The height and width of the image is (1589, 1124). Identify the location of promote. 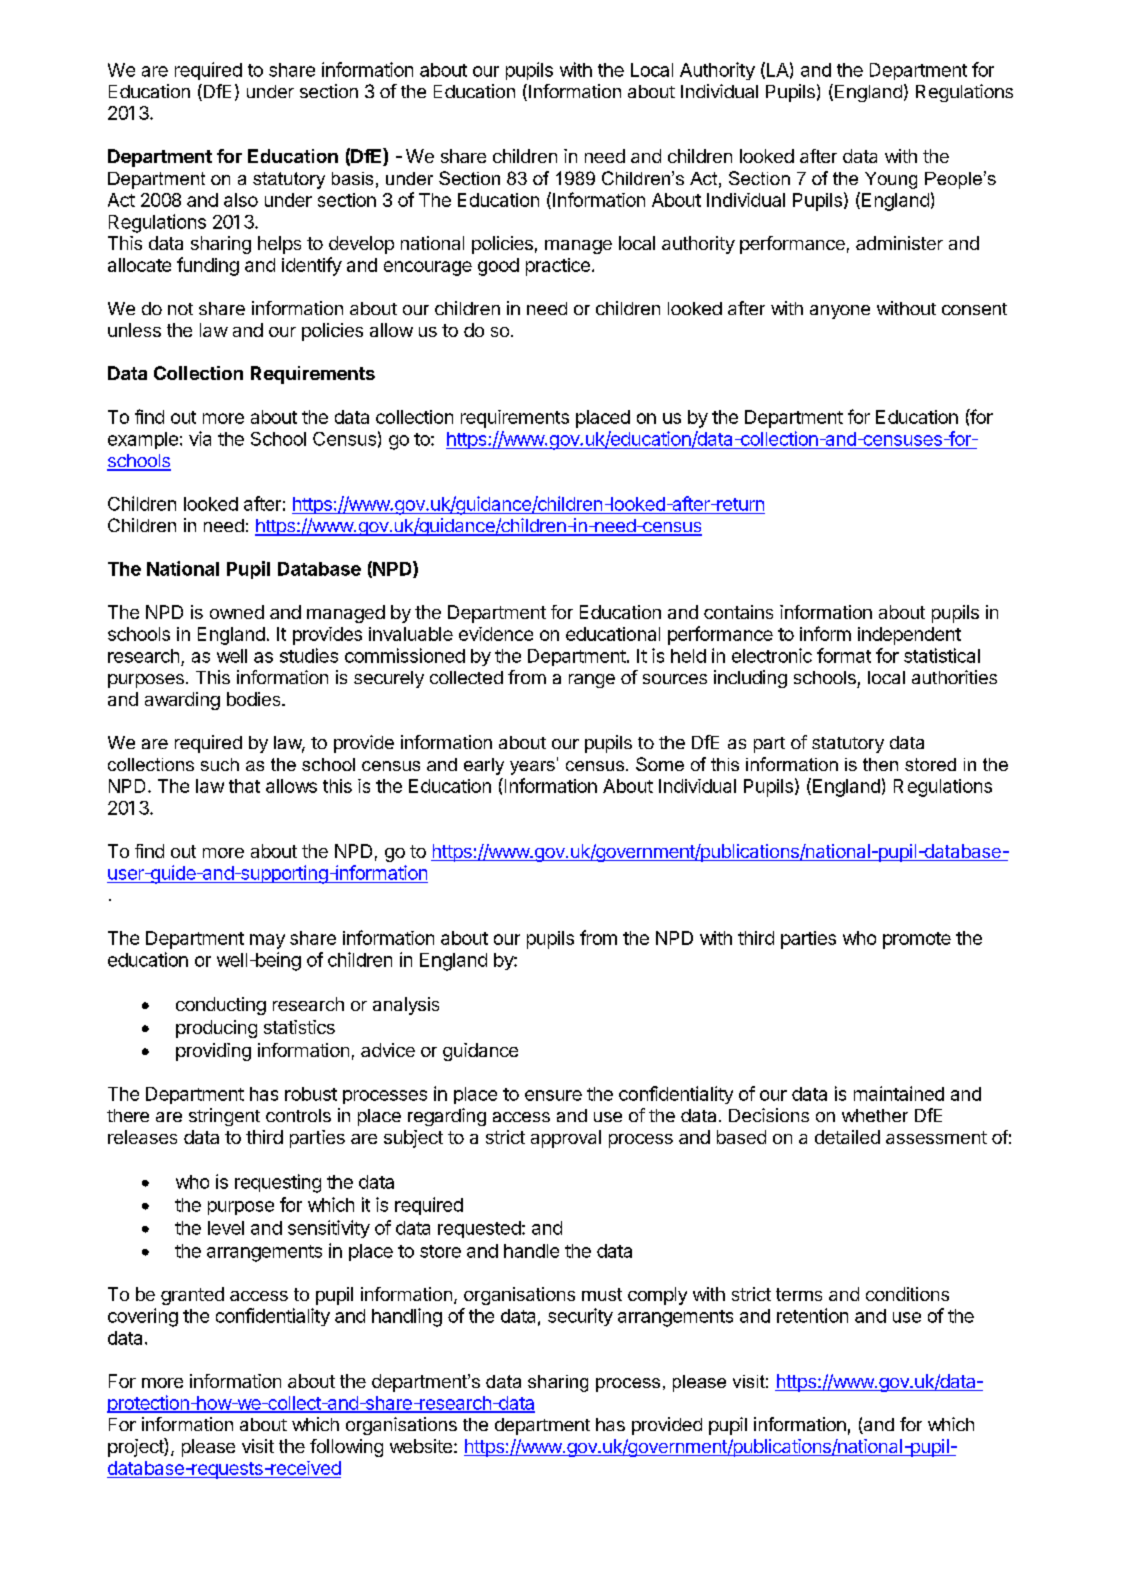
(917, 940).
